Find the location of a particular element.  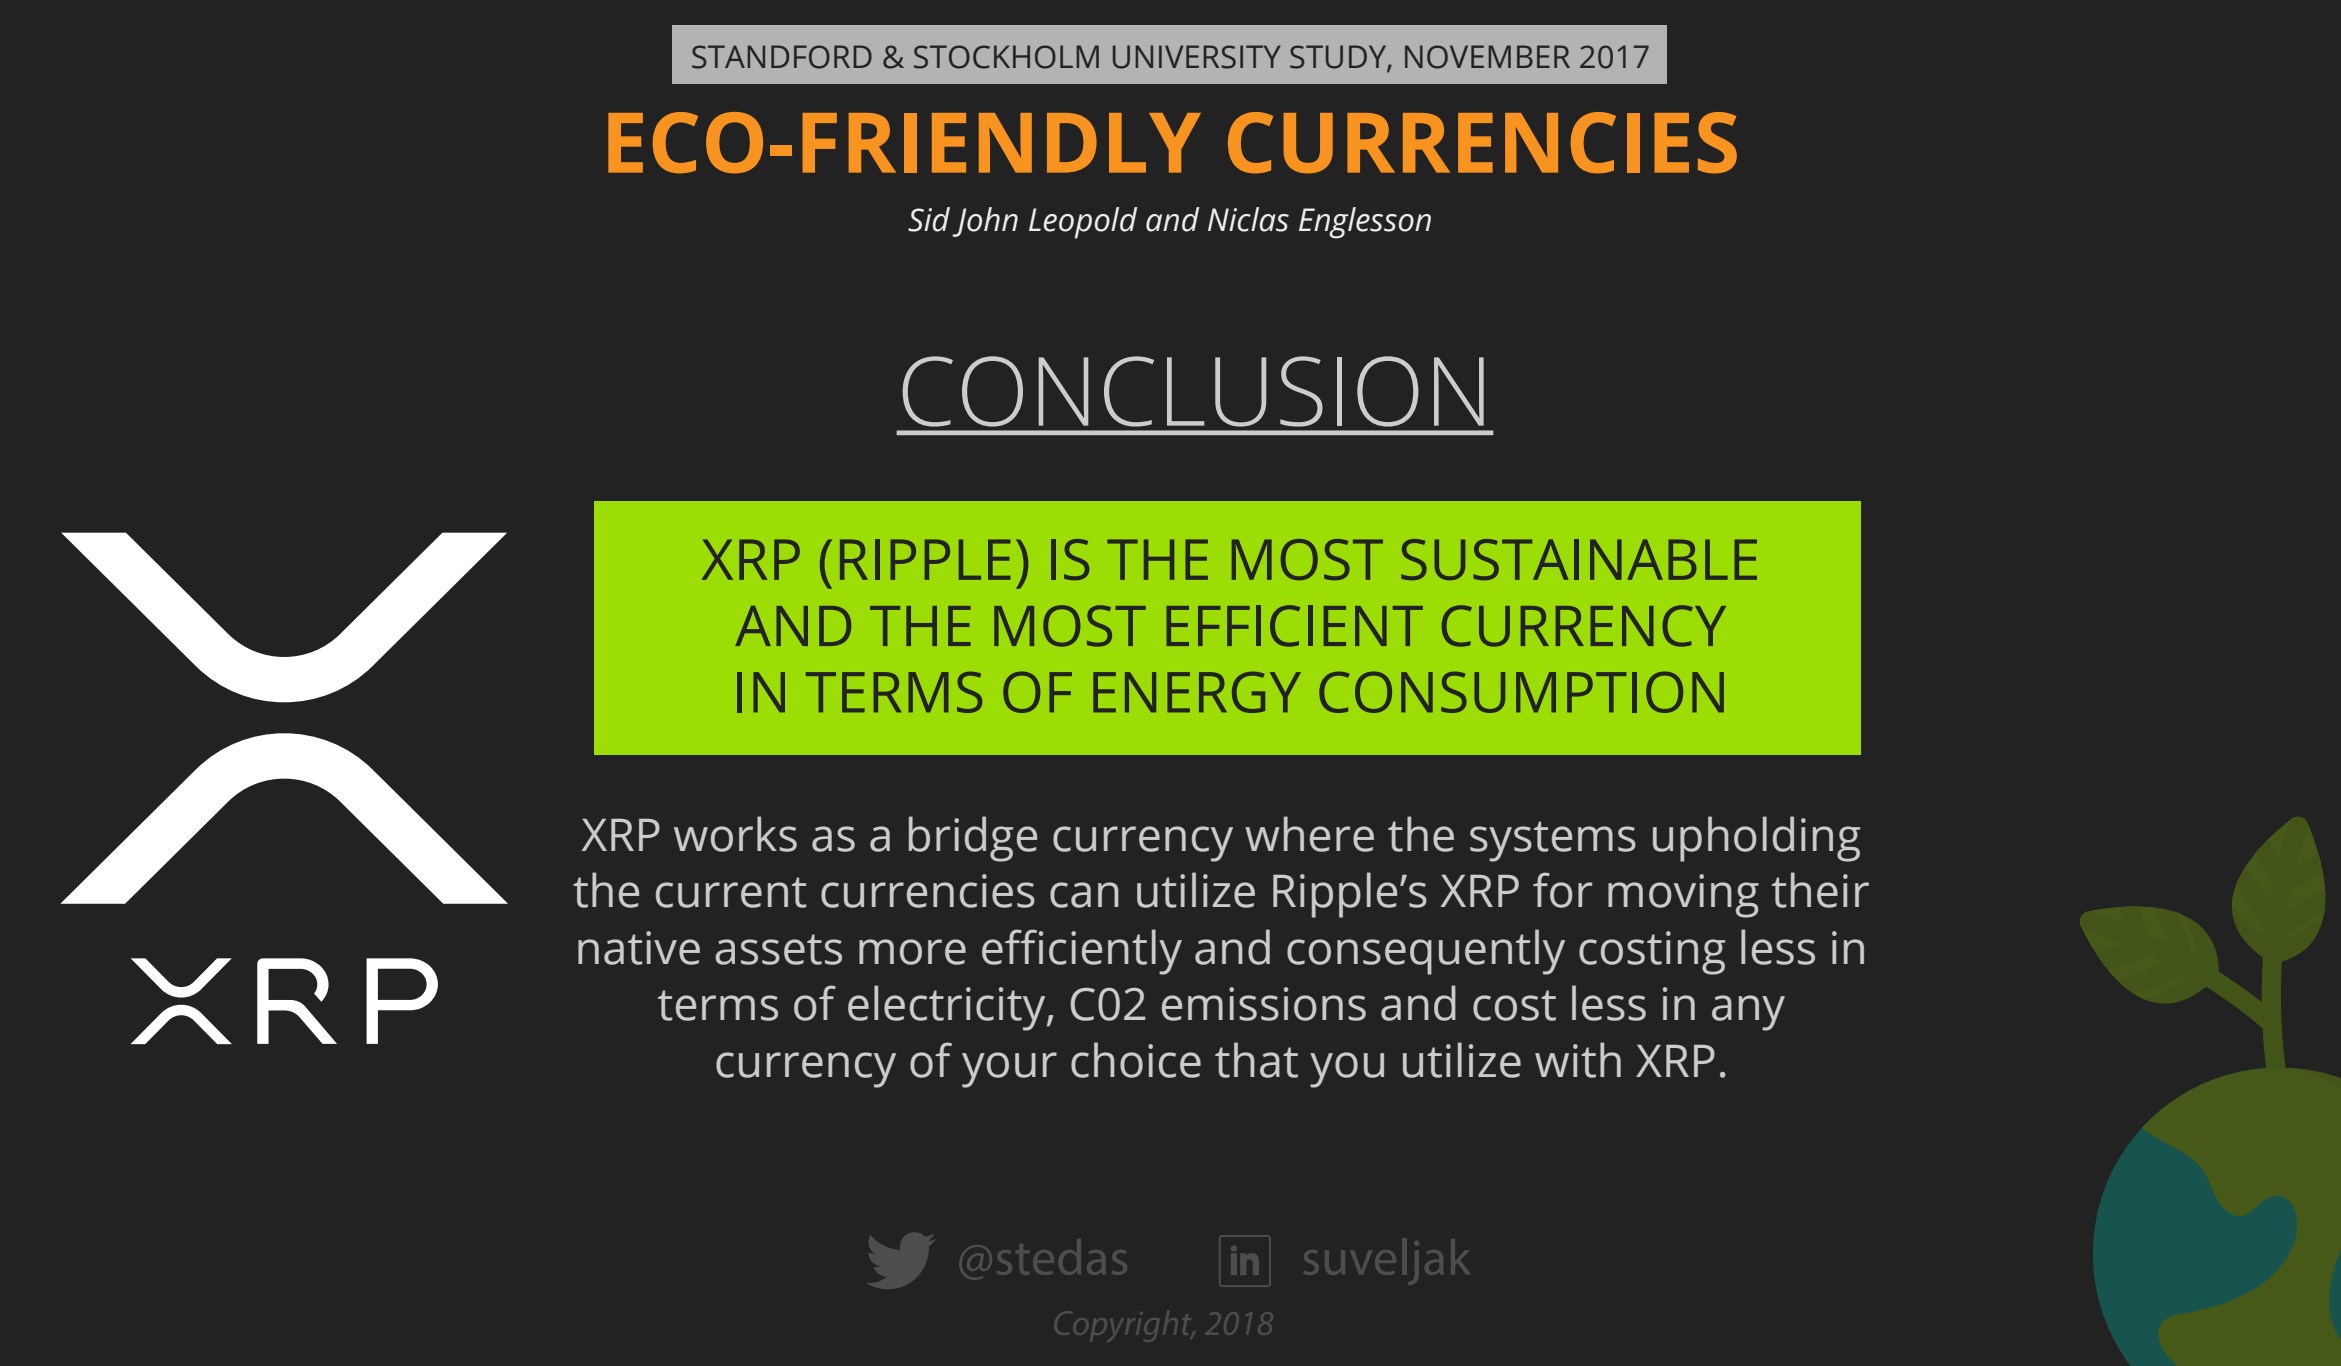

where is located at coordinates (1309, 834).
